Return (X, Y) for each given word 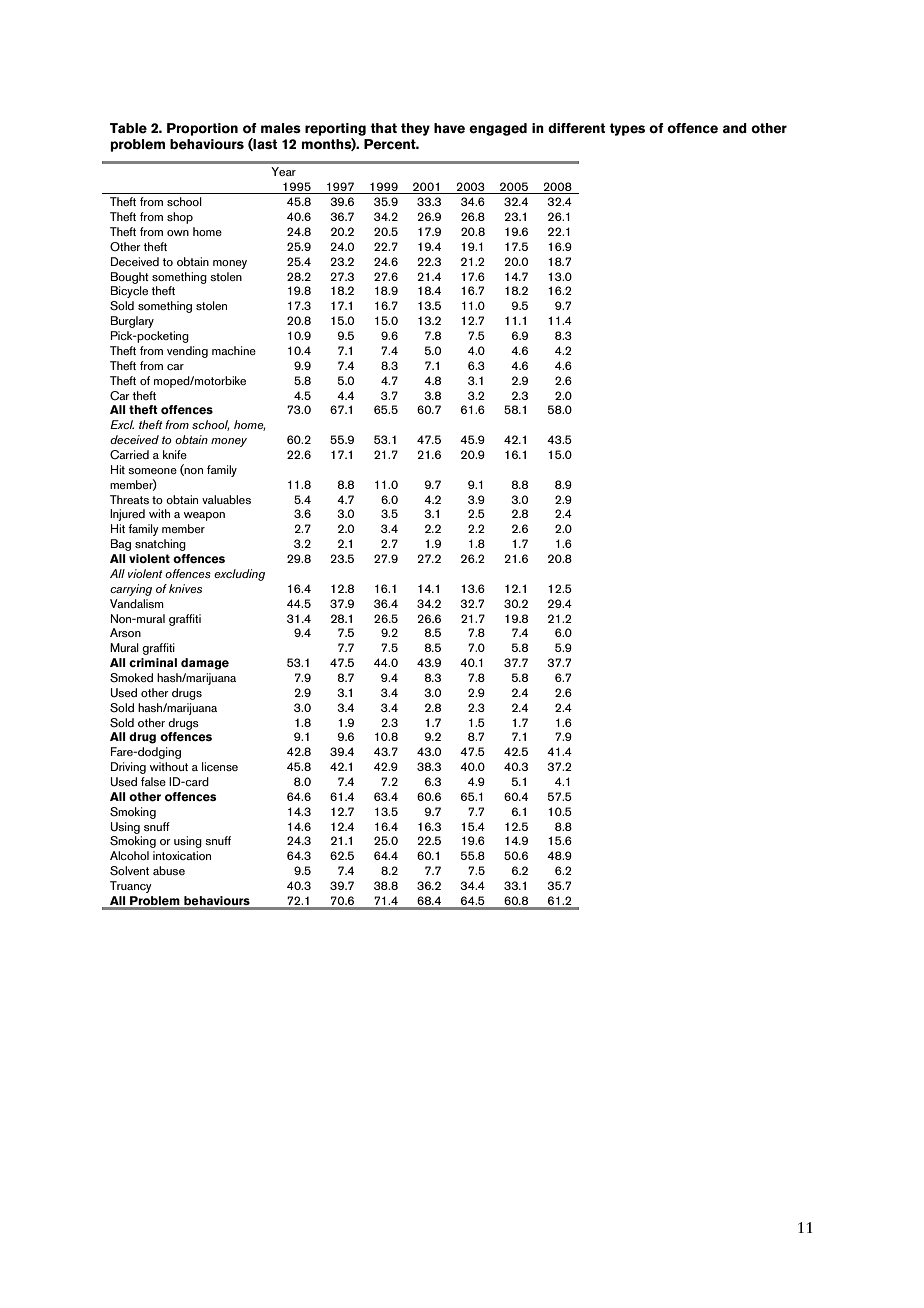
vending (187, 352)
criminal (153, 662)
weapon (204, 516)
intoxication (182, 855)
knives (185, 588)
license (220, 766)
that (383, 128)
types (627, 129)
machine (234, 350)
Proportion (202, 129)
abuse (169, 870)
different (577, 128)
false (153, 781)
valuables (226, 499)
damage (205, 664)
